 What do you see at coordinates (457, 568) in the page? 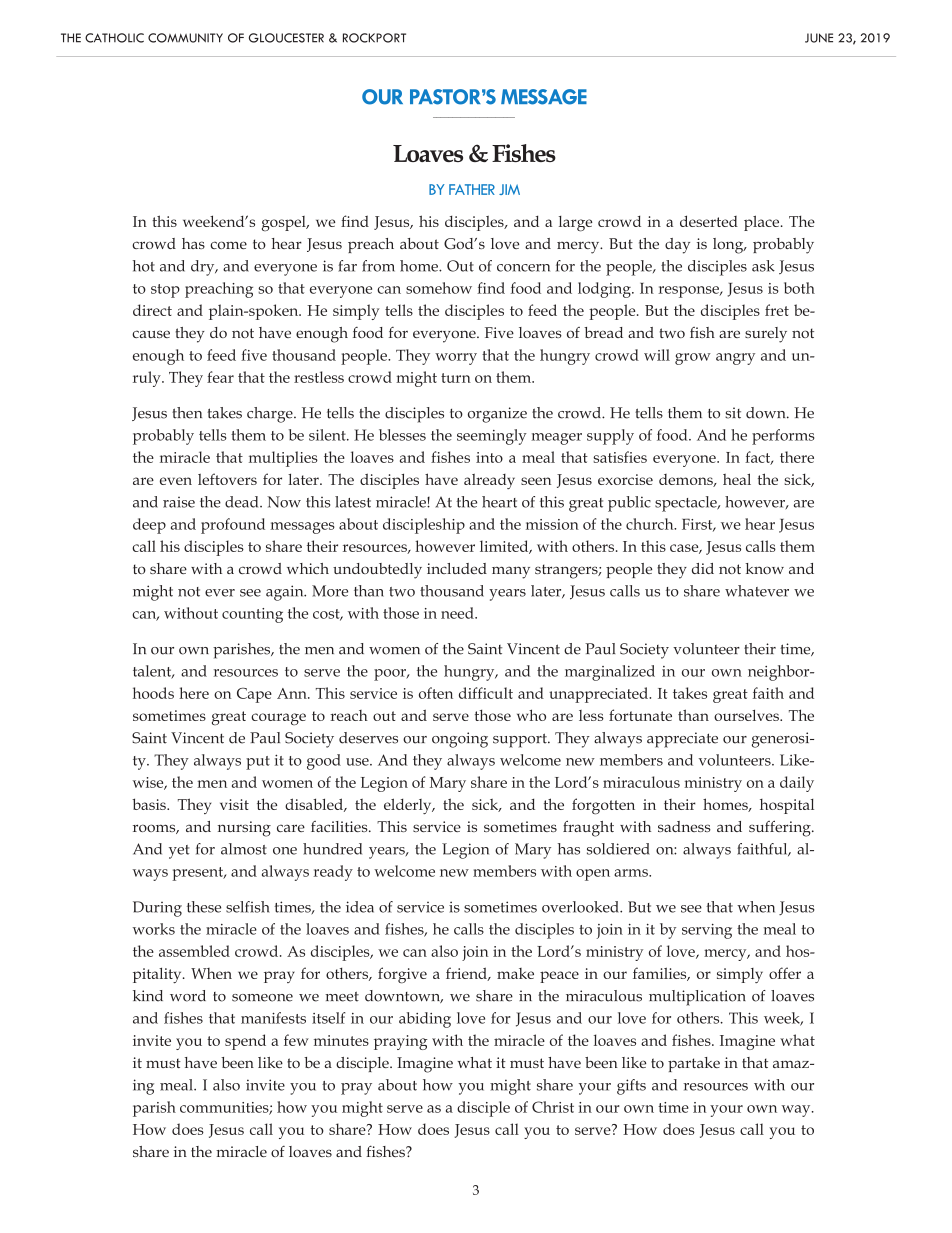
I see `included` at bounding box center [457, 568].
